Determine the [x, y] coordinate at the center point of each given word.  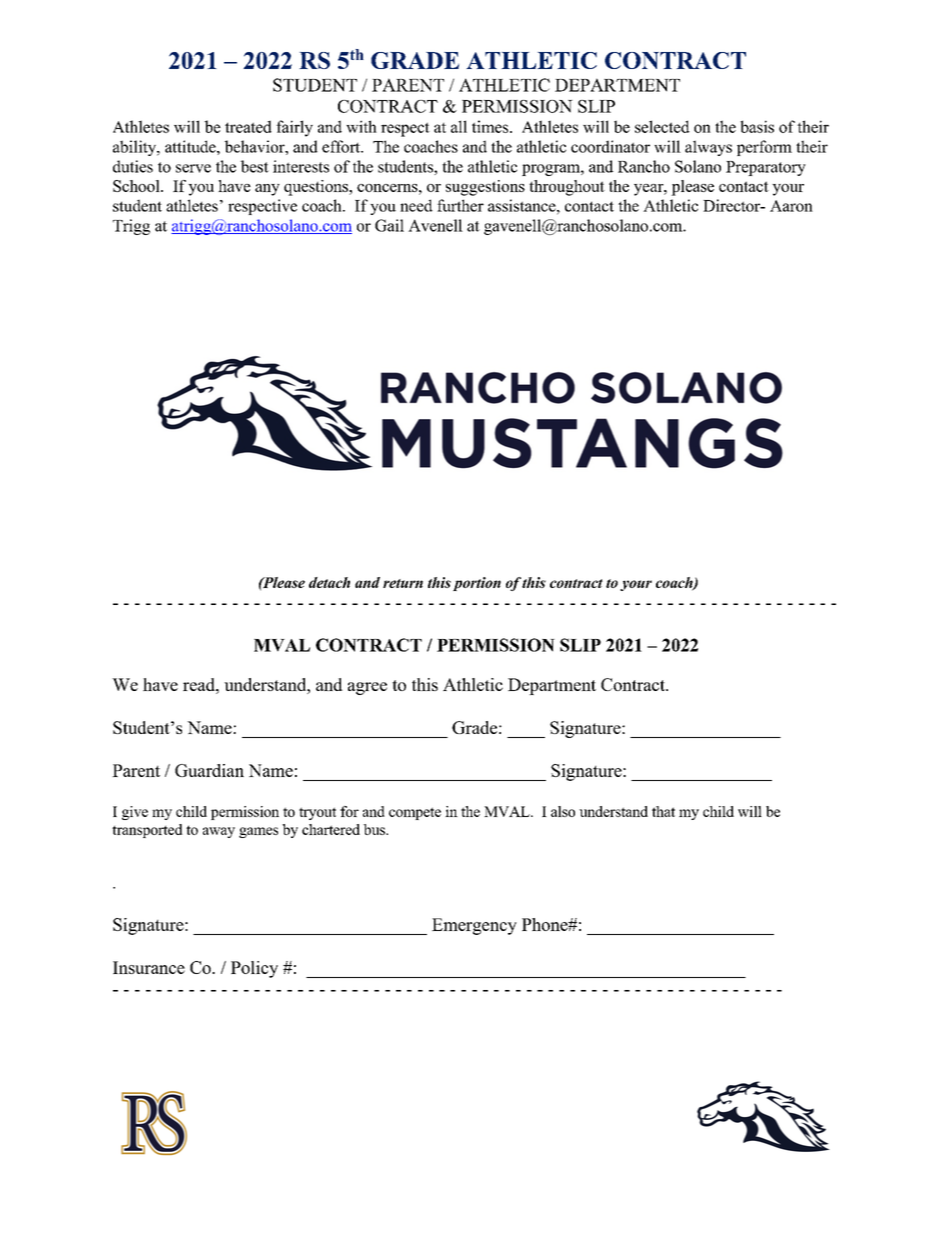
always [708, 148]
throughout [567, 188]
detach [329, 582]
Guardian [209, 770]
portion [477, 584]
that [663, 811]
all [459, 126]
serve [193, 168]
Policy [254, 969]
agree [367, 688]
